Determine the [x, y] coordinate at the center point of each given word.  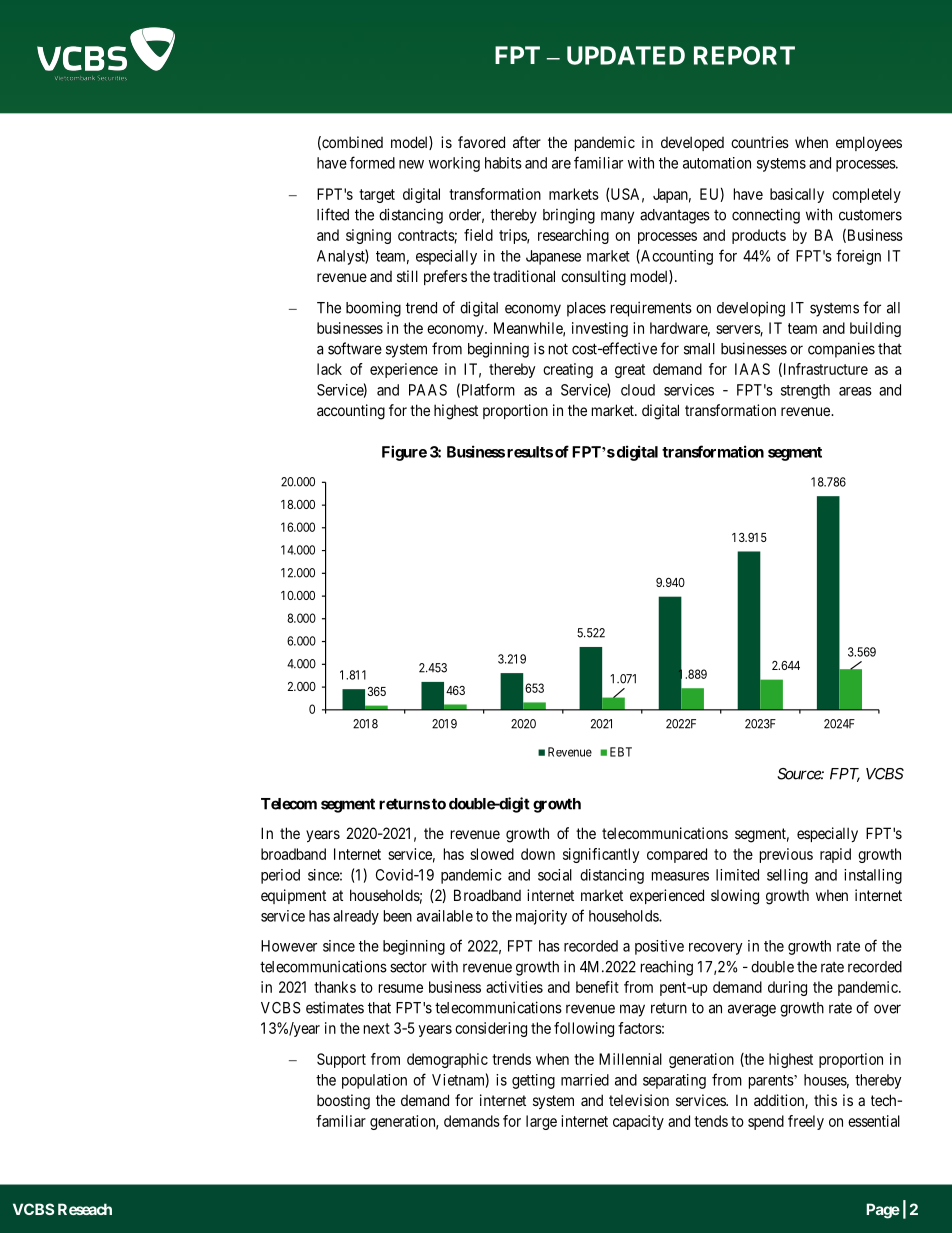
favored [481, 142]
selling [787, 876]
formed [372, 162]
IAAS [752, 369]
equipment [293, 896]
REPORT [744, 55]
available [445, 916]
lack [329, 369]
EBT [621, 752]
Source [799, 774]
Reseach [85, 1209]
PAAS [428, 390]
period [280, 876]
